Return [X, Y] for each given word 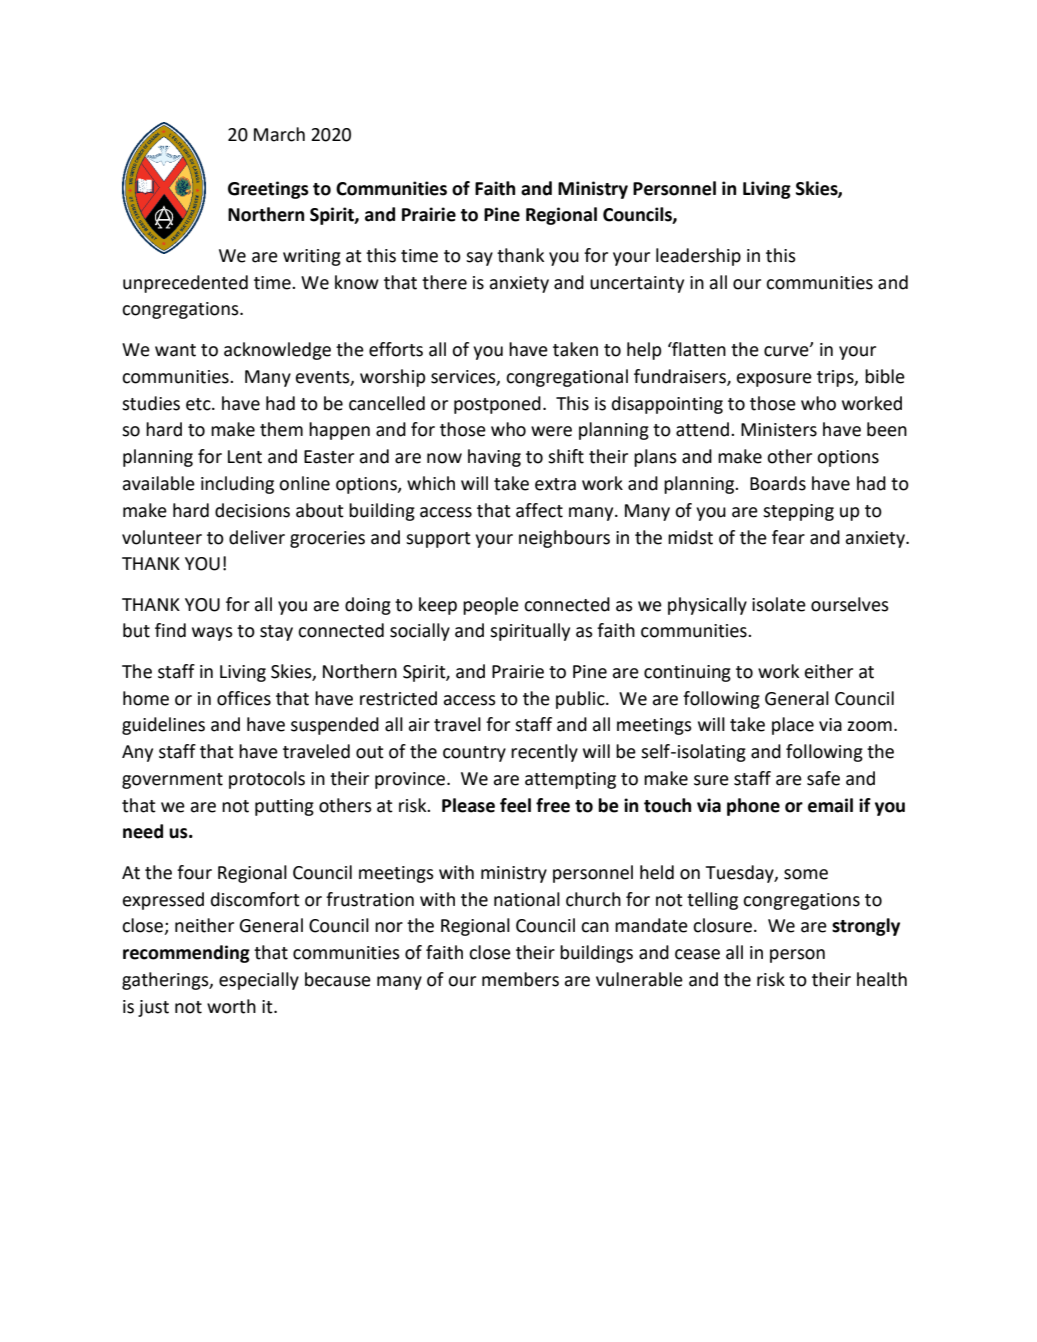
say [479, 259]
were [551, 431]
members [520, 979]
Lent [245, 457]
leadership [698, 257]
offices [244, 698]
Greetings [268, 190]
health [882, 979]
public [581, 700]
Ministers [779, 430]
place [793, 726]
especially [259, 981]
